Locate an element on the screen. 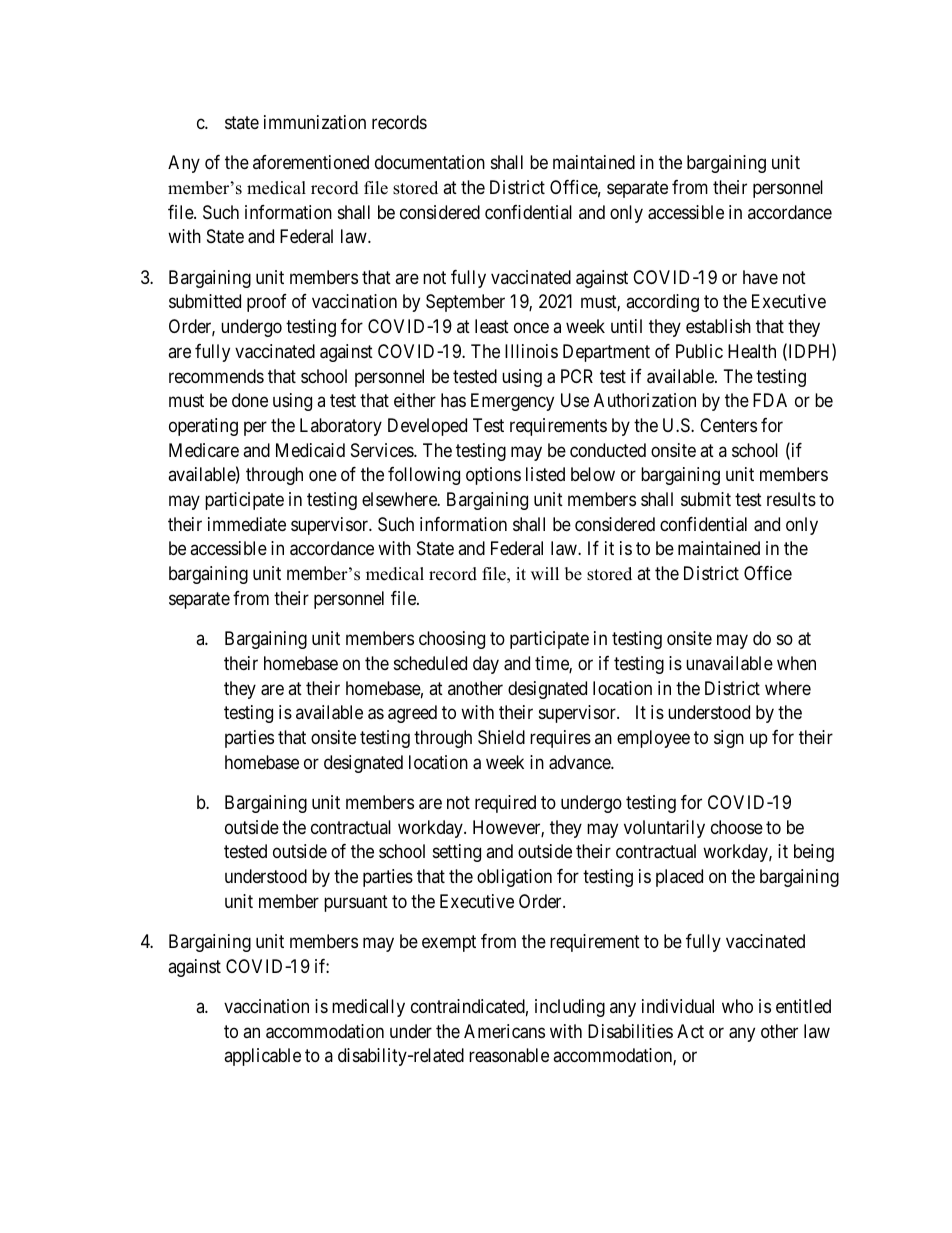 This screenshot has width=952, height=1233. Medicaid is located at coordinates (310, 450).
